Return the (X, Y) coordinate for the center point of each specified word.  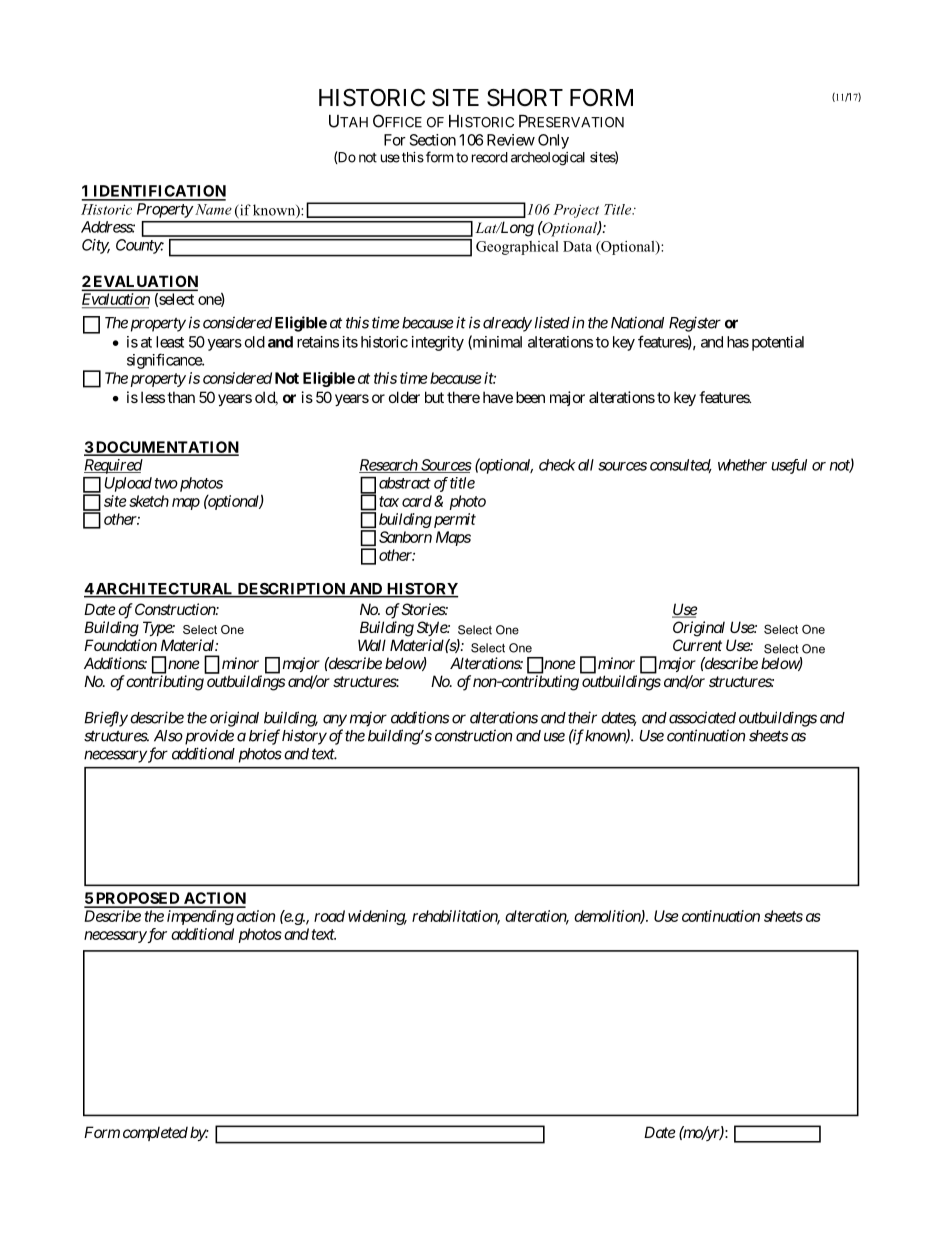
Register (695, 324)
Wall (372, 645)
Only (553, 141)
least (170, 342)
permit (453, 520)
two (166, 483)
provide (208, 737)
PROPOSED (137, 899)
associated (702, 717)
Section (433, 140)
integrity (438, 343)
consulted (681, 466)
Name (212, 209)
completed (155, 1133)
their (582, 717)
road (329, 916)
